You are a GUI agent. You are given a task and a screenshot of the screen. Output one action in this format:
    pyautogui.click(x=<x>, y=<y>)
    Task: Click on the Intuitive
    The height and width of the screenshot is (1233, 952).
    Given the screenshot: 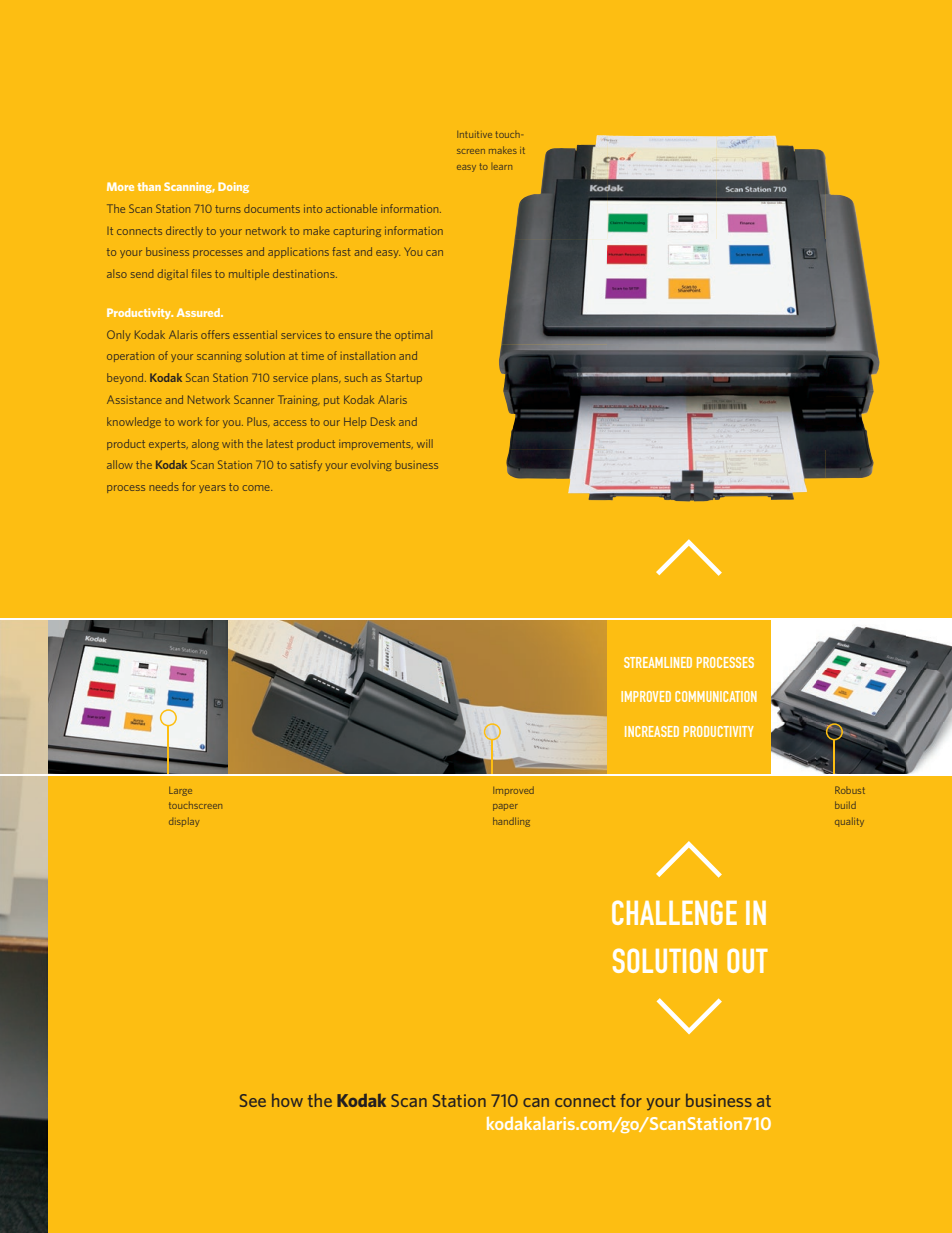 What is the action you would take?
    pyautogui.click(x=474, y=134)
